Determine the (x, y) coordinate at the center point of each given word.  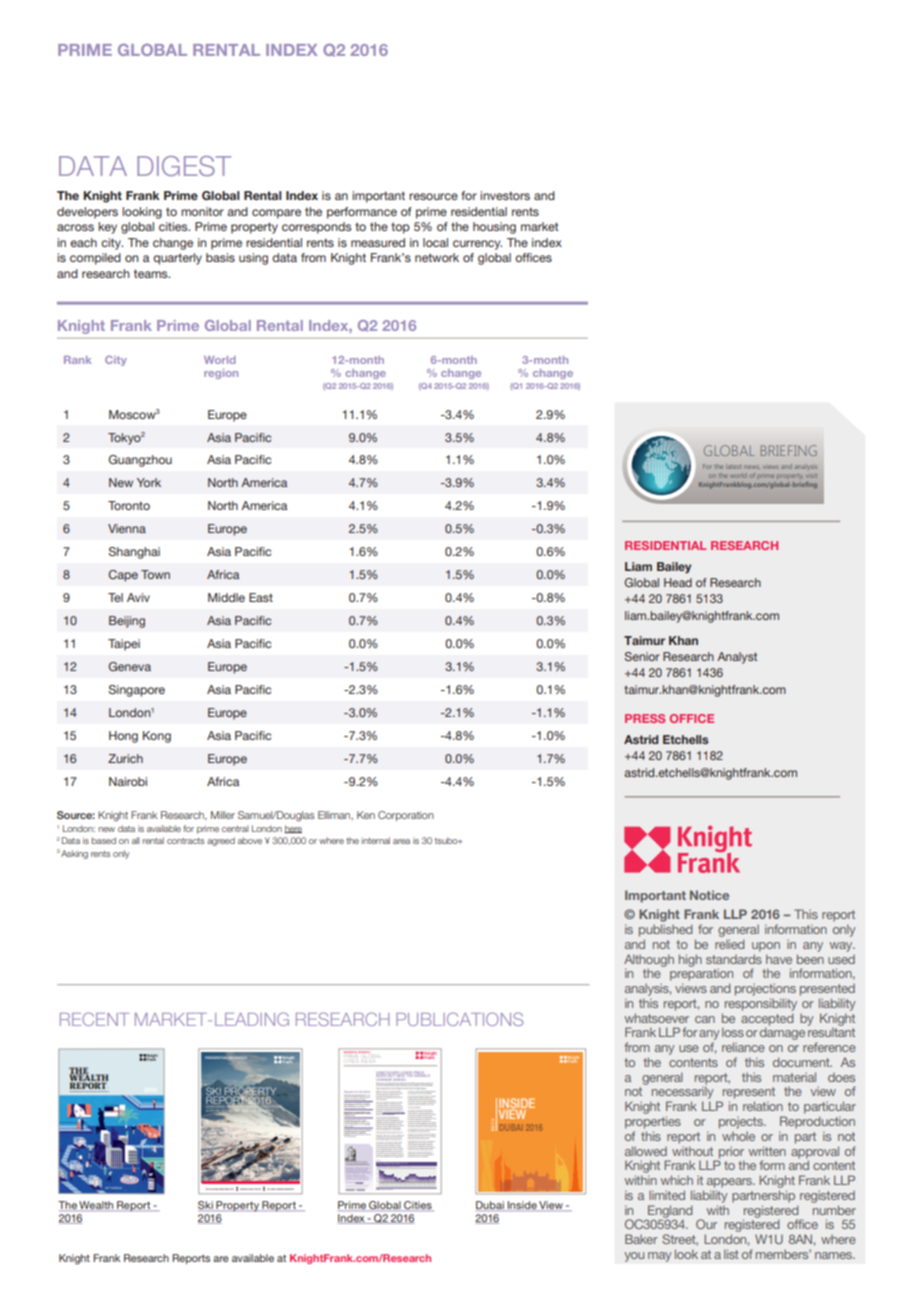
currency (477, 245)
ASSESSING (214, 1107)
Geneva (130, 666)
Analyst (737, 658)
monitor (202, 211)
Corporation (406, 816)
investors (505, 195)
